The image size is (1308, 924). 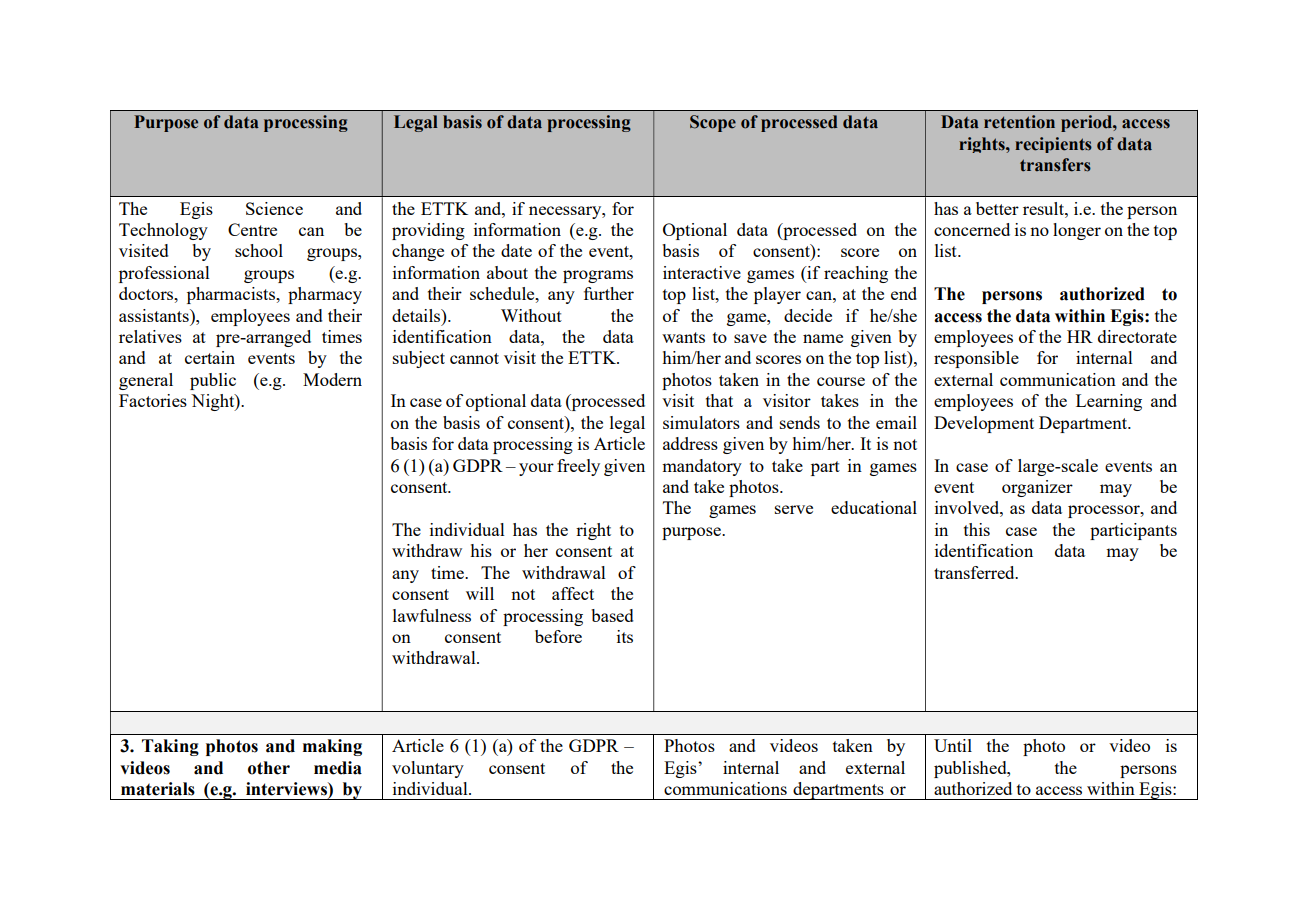 I want to click on other, so click(x=269, y=768).
